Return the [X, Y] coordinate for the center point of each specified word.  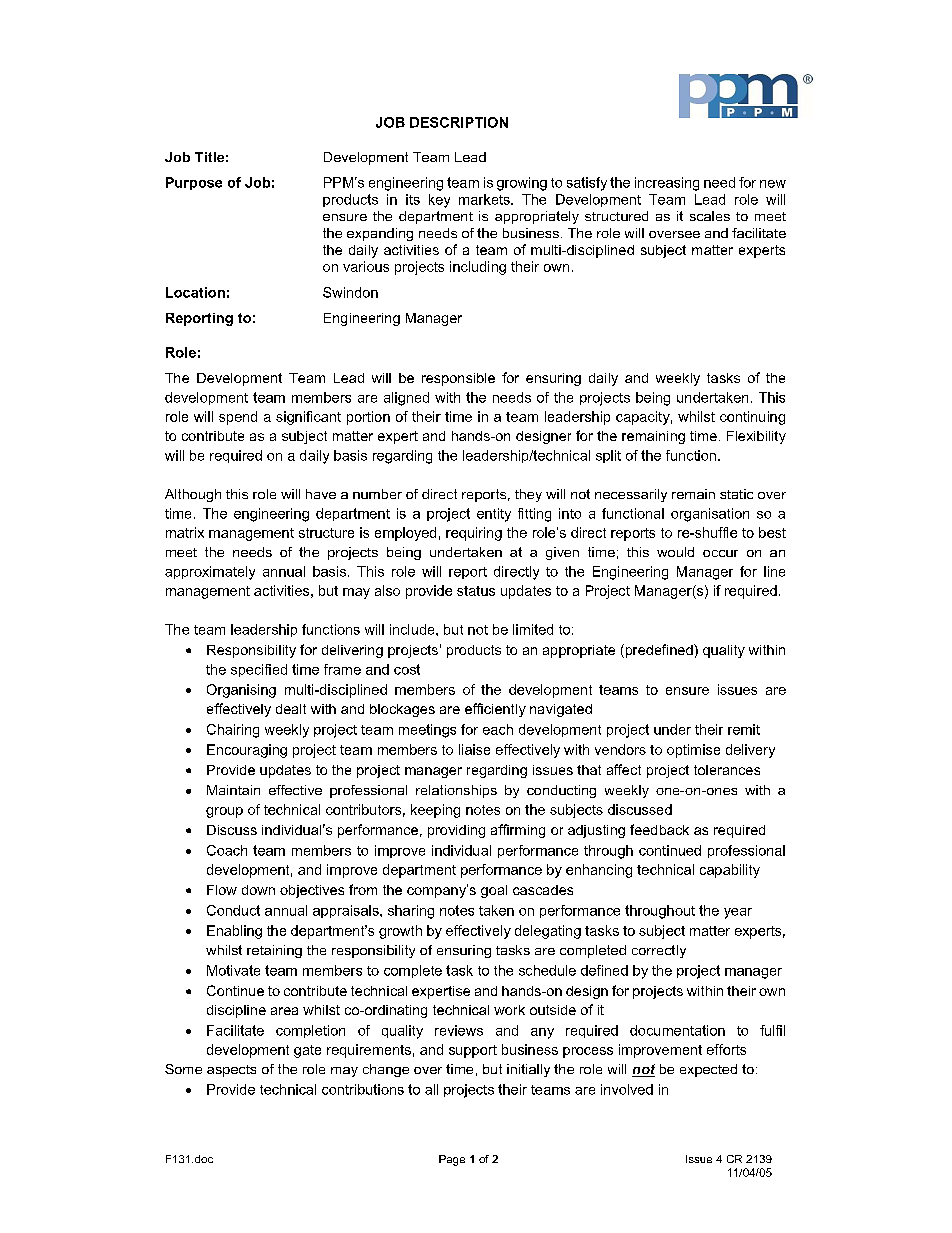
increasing [667, 184]
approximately [210, 573]
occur [720, 553]
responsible [458, 379]
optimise [693, 751]
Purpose [194, 183]
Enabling [234, 932]
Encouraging [247, 751]
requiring [474, 534]
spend [238, 418]
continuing [752, 418]
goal [494, 891]
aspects [231, 1071]
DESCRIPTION [459, 122]
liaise [474, 749]
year [738, 913]
